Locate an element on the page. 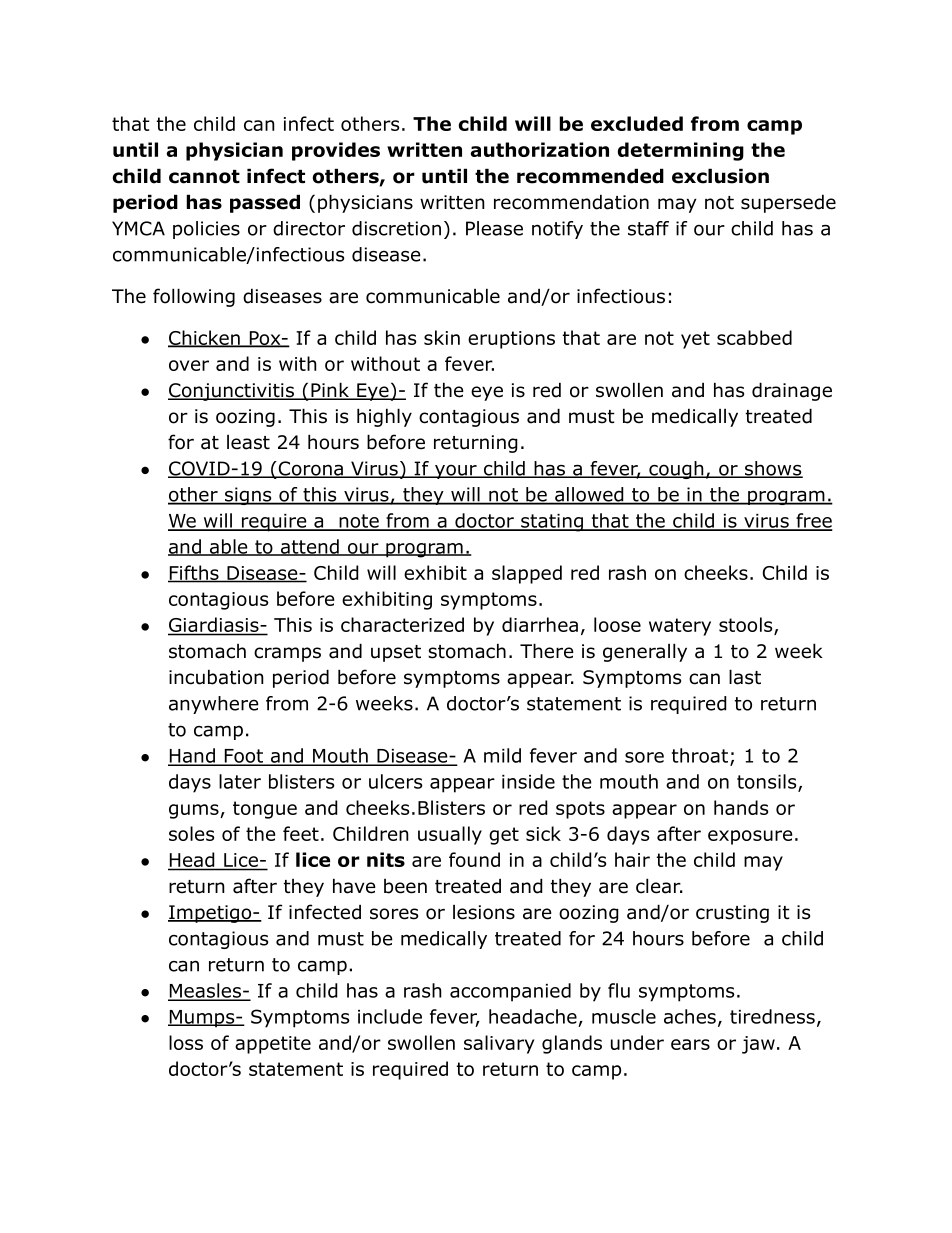 The image size is (952, 1233). authorization is located at coordinates (540, 149).
